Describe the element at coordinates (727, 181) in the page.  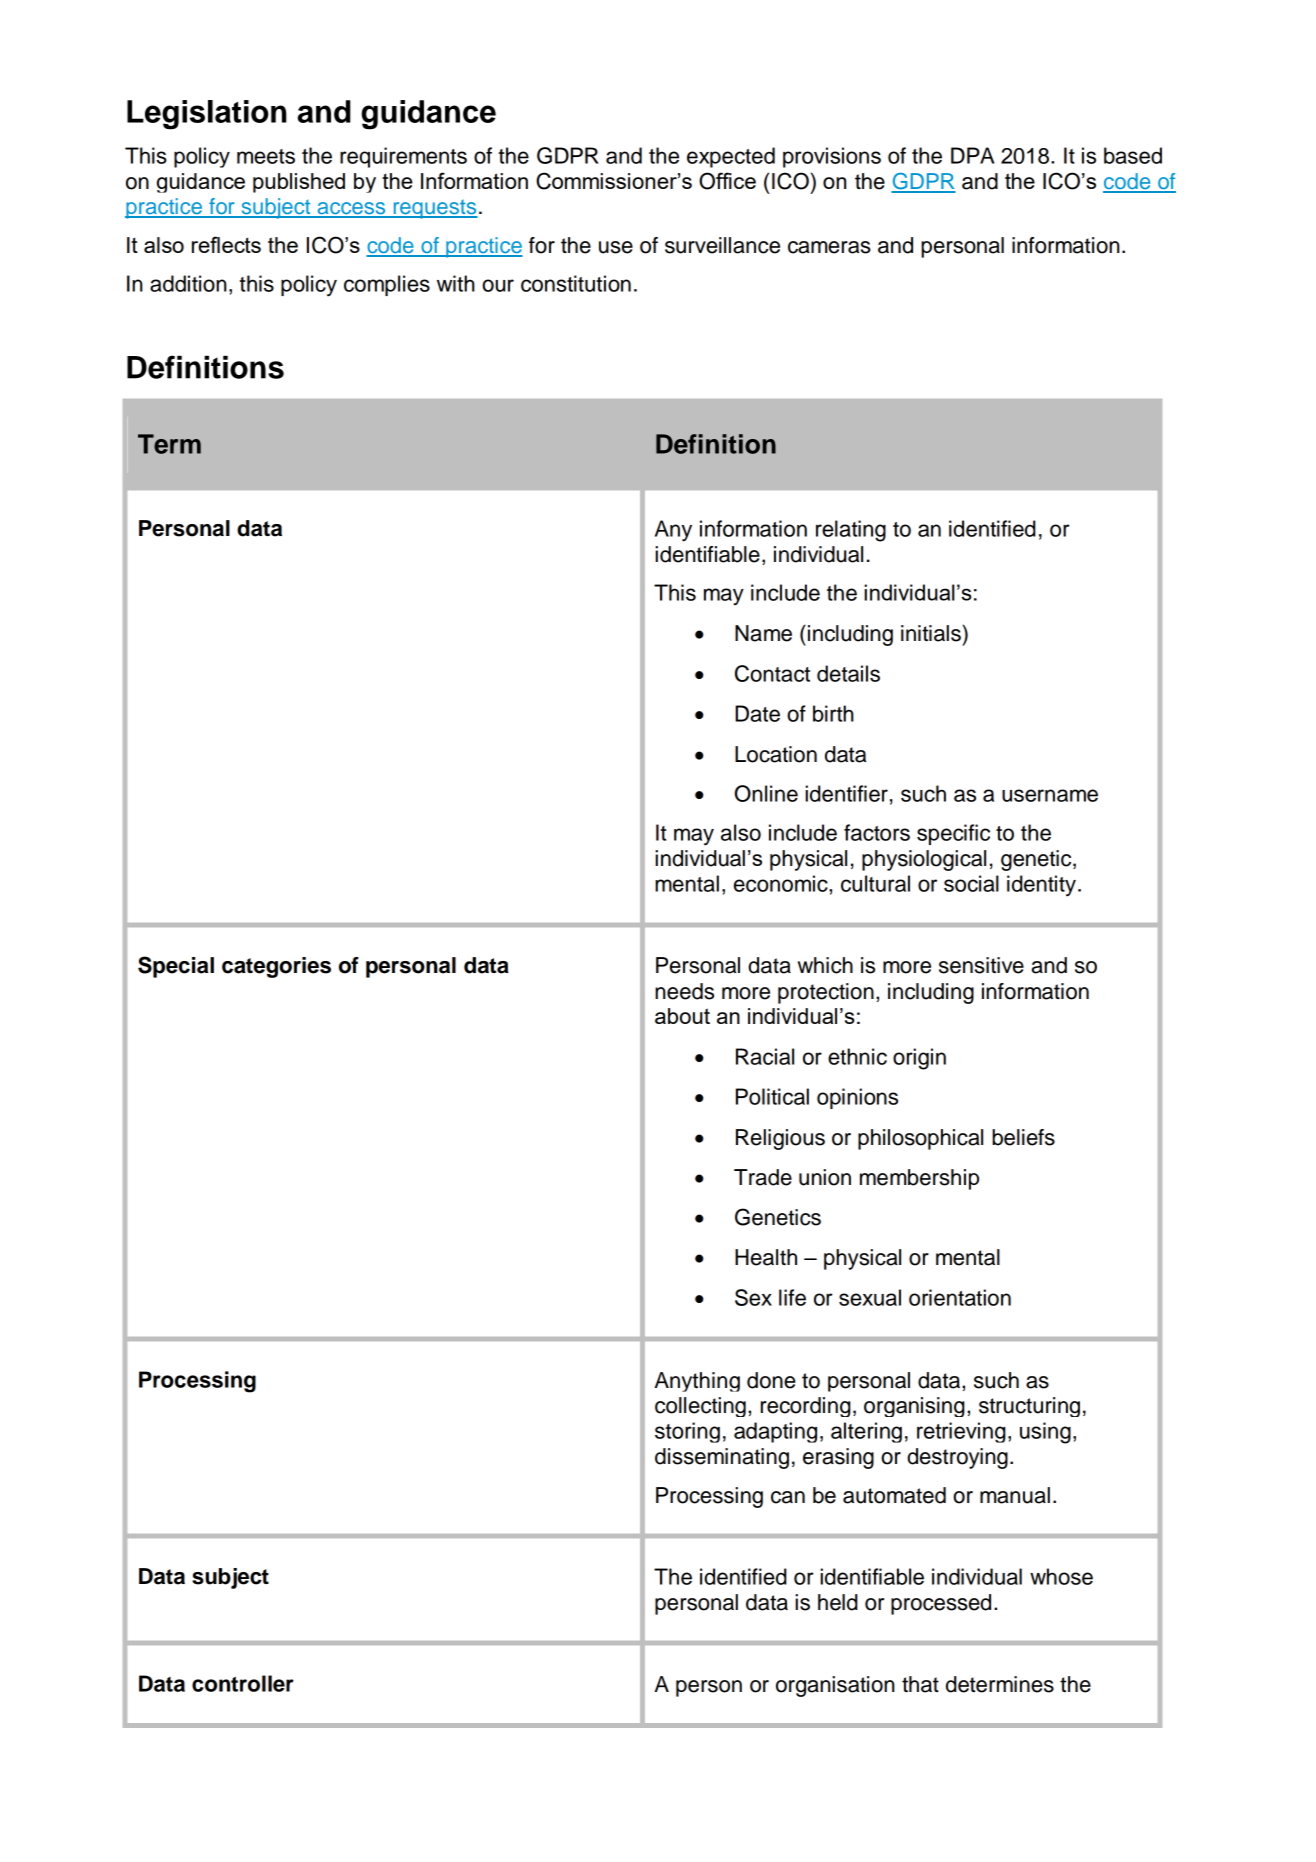
I see `Office` at that location.
